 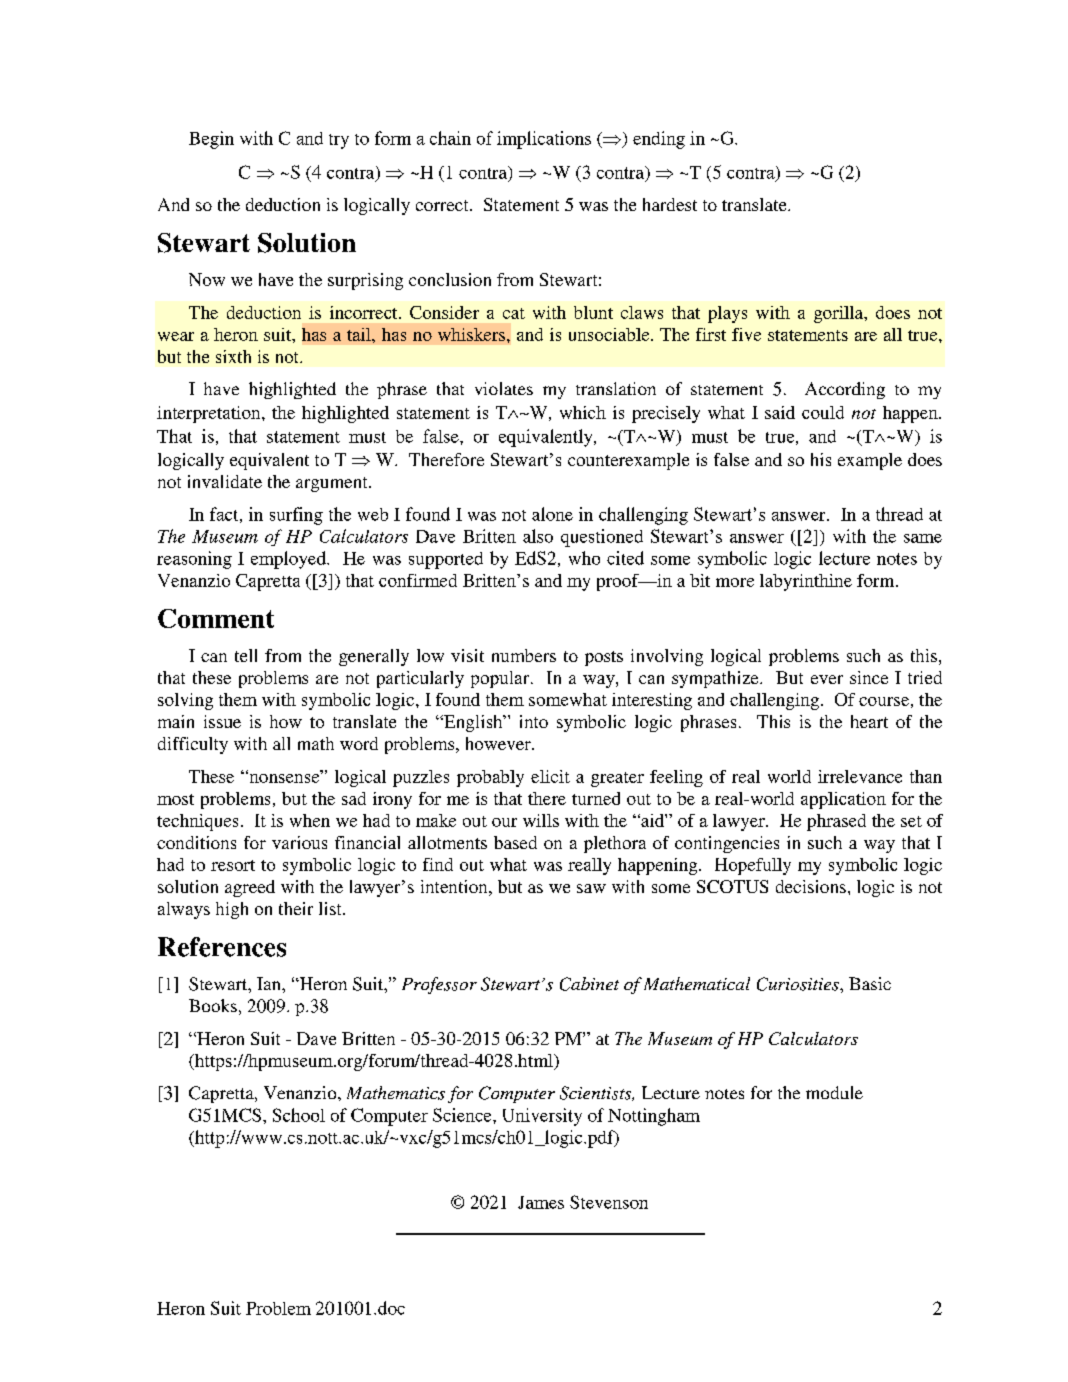 What do you see at coordinates (211, 140) in the screenshot?
I see `Begin` at bounding box center [211, 140].
